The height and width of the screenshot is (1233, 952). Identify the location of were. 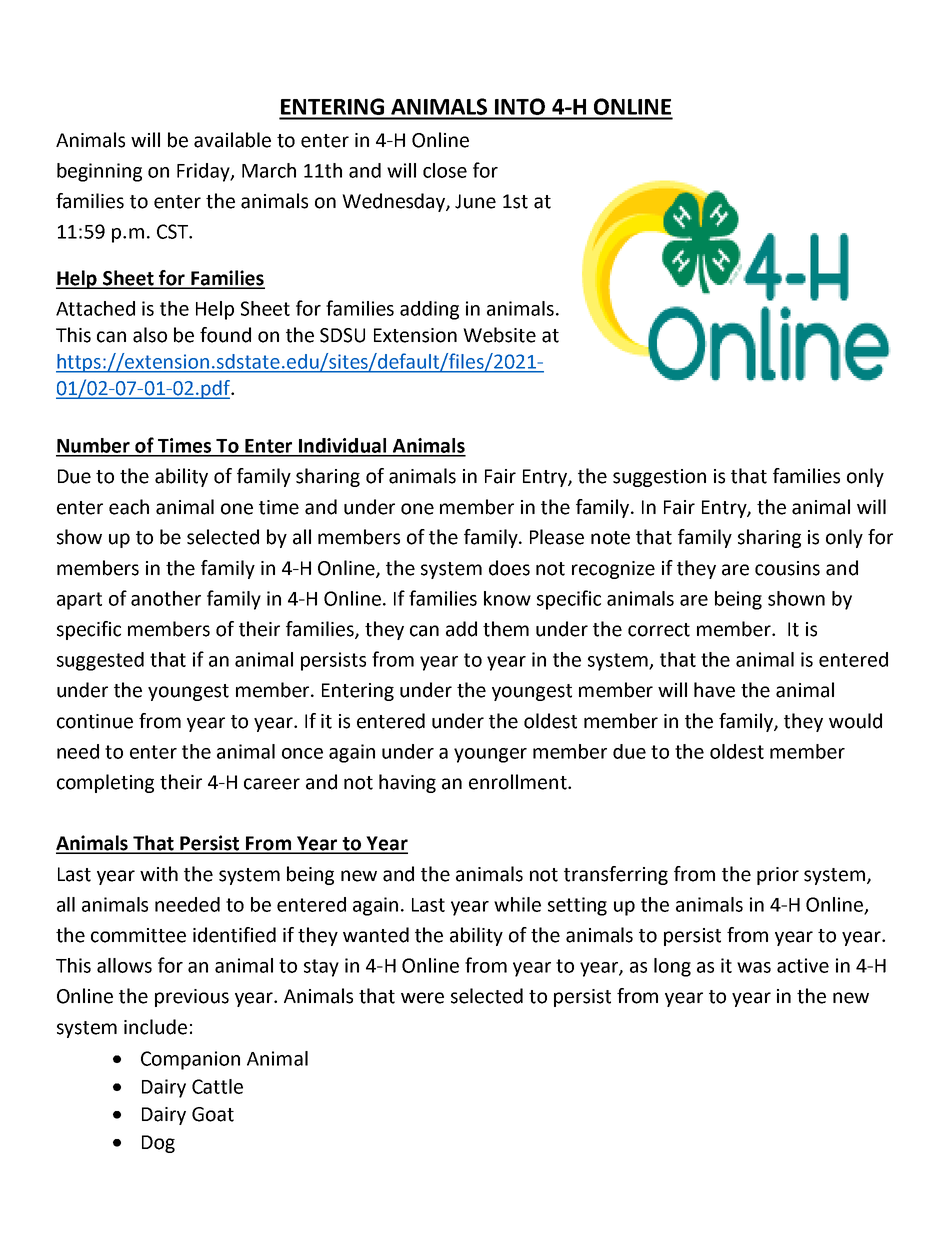
(422, 998).
